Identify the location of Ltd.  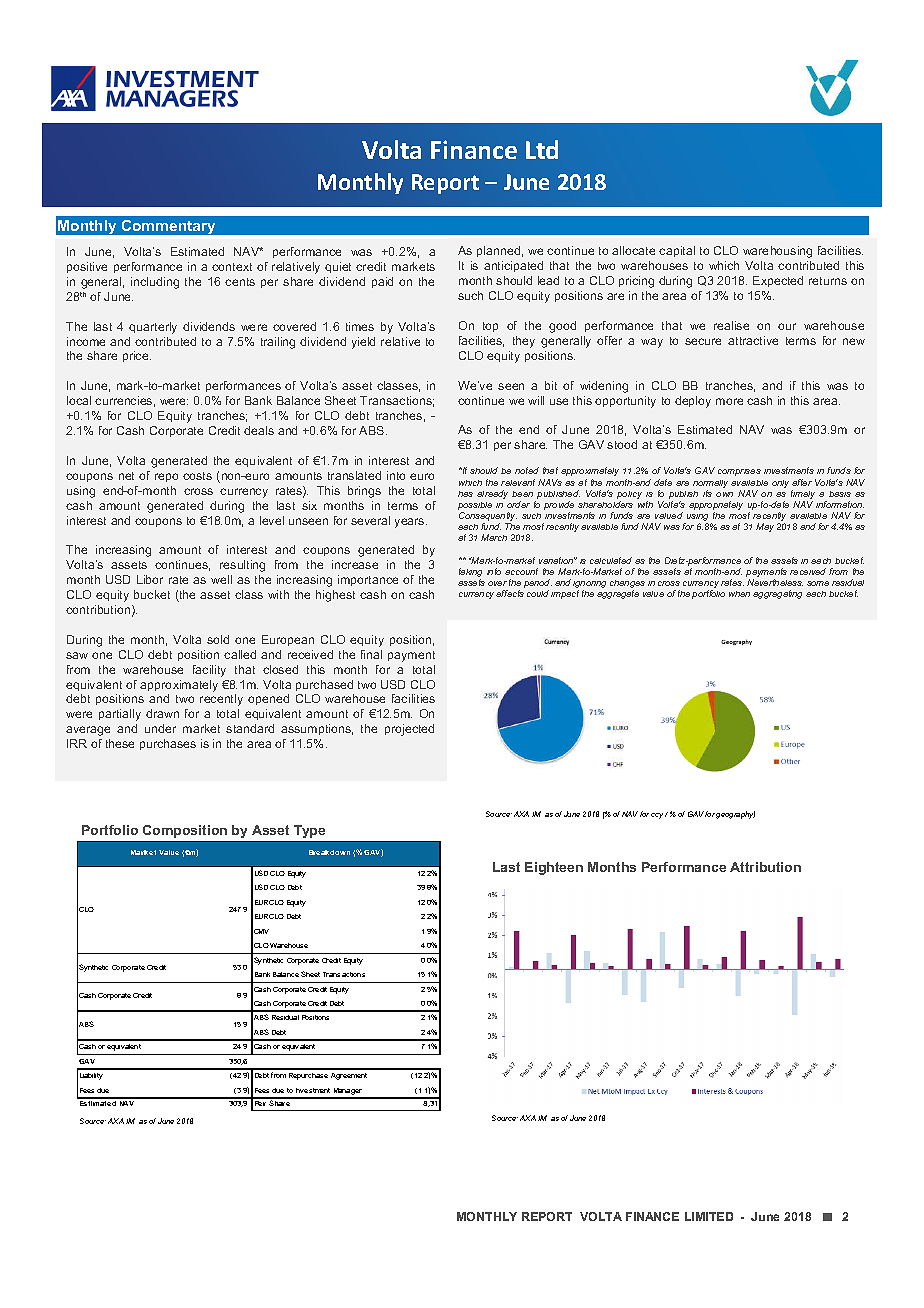
(542, 149).
